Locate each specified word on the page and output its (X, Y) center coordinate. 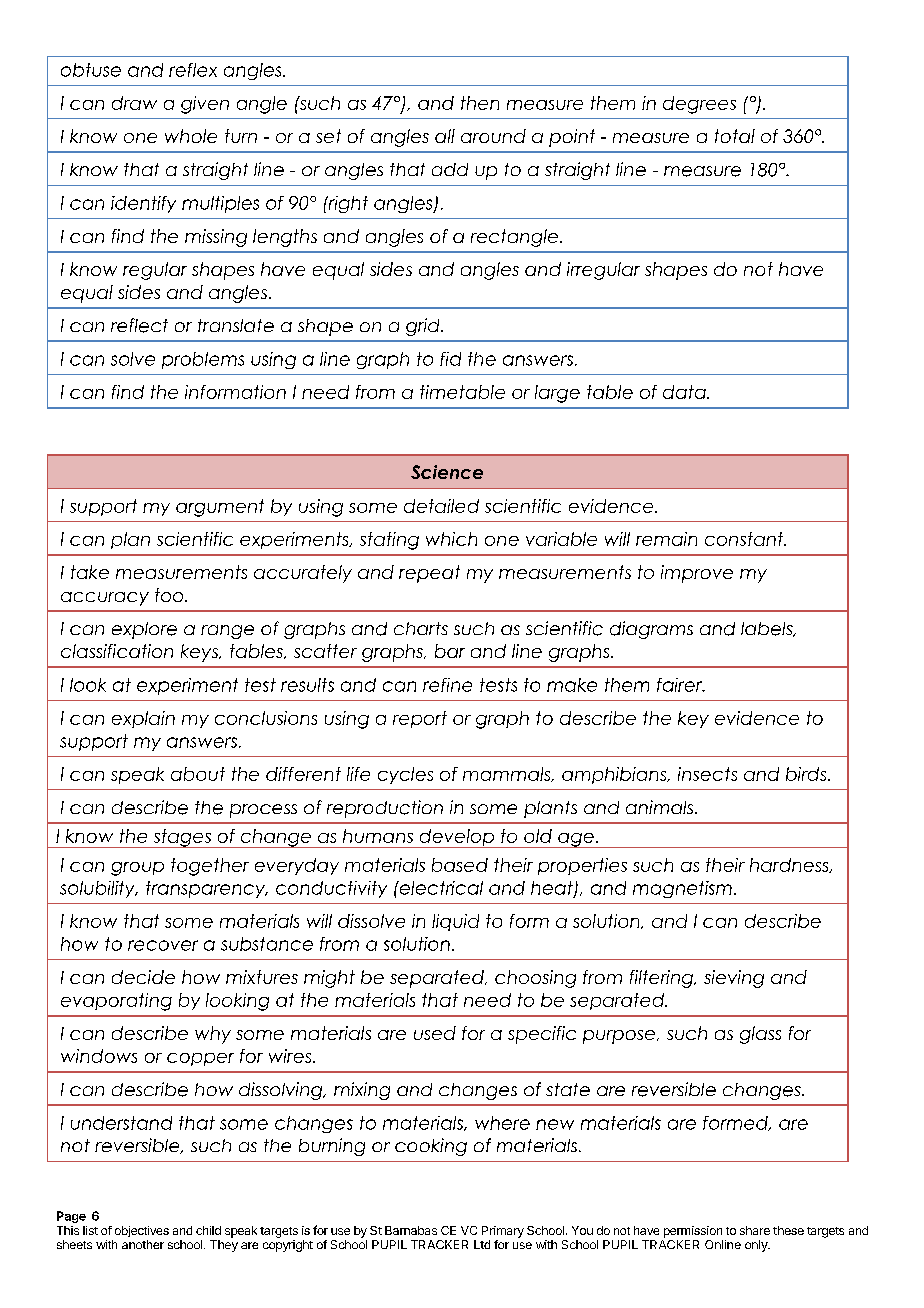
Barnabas (411, 1230)
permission (693, 1232)
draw (134, 103)
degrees (699, 105)
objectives (142, 1231)
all (445, 136)
